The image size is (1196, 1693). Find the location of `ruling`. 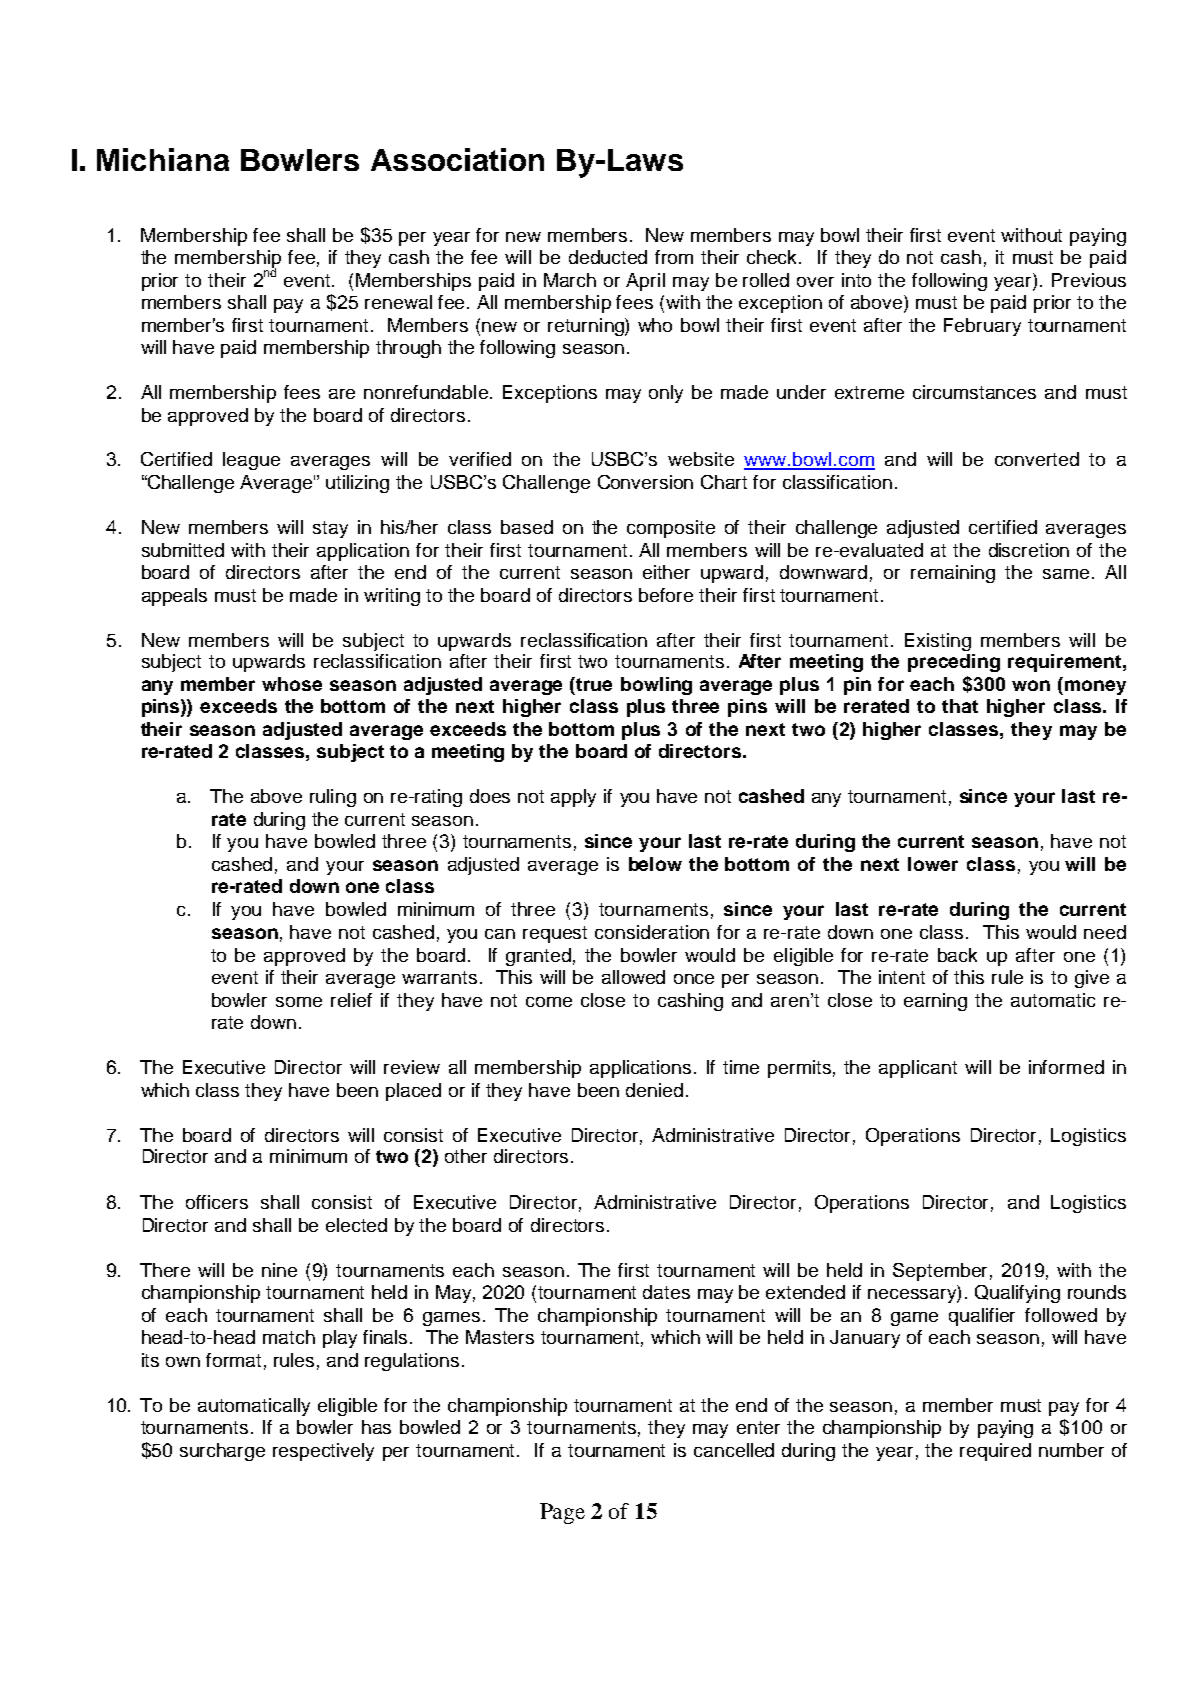

ruling is located at coordinates (333, 798).
